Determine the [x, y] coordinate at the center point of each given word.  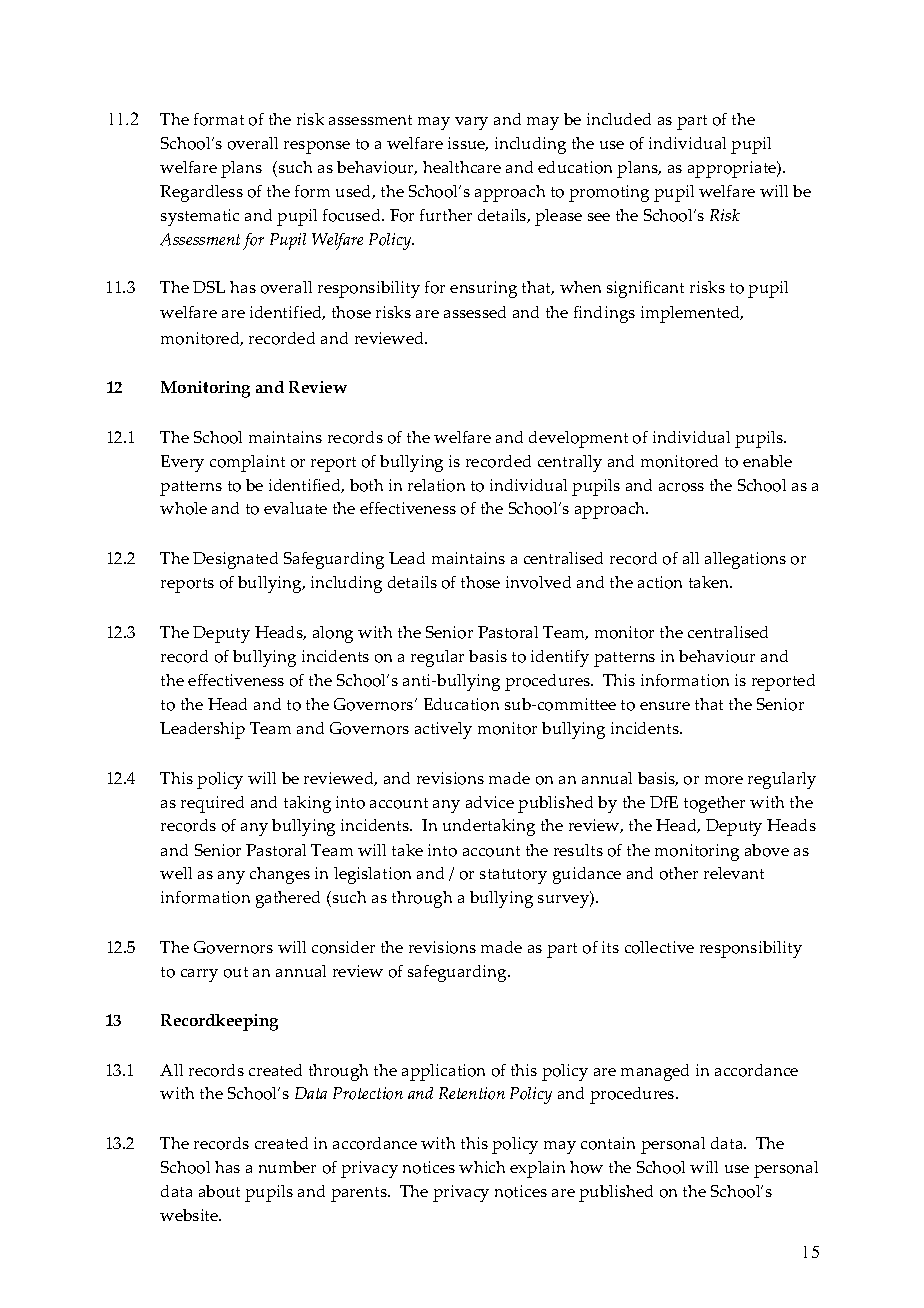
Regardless [201, 193]
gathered [288, 899]
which [482, 1167]
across [681, 487]
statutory [513, 876]
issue [468, 144]
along [333, 634]
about [219, 1191]
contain [608, 1143]
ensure [665, 706]
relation [436, 485]
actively [443, 730]
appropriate [733, 169]
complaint [247, 463]
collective [659, 947]
